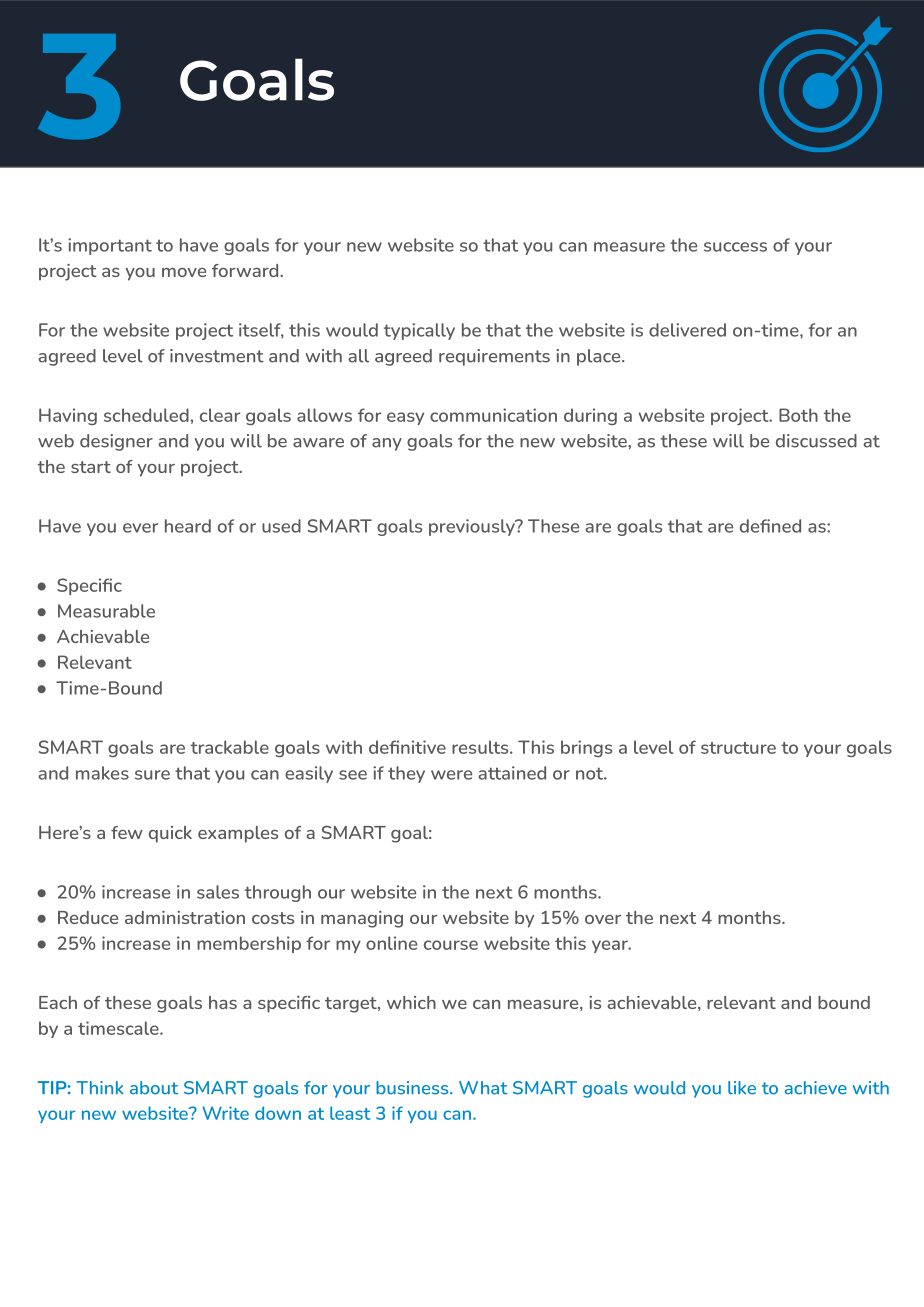  Describe the element at coordinates (106, 611) in the screenshot. I see `Measurable` at that location.
